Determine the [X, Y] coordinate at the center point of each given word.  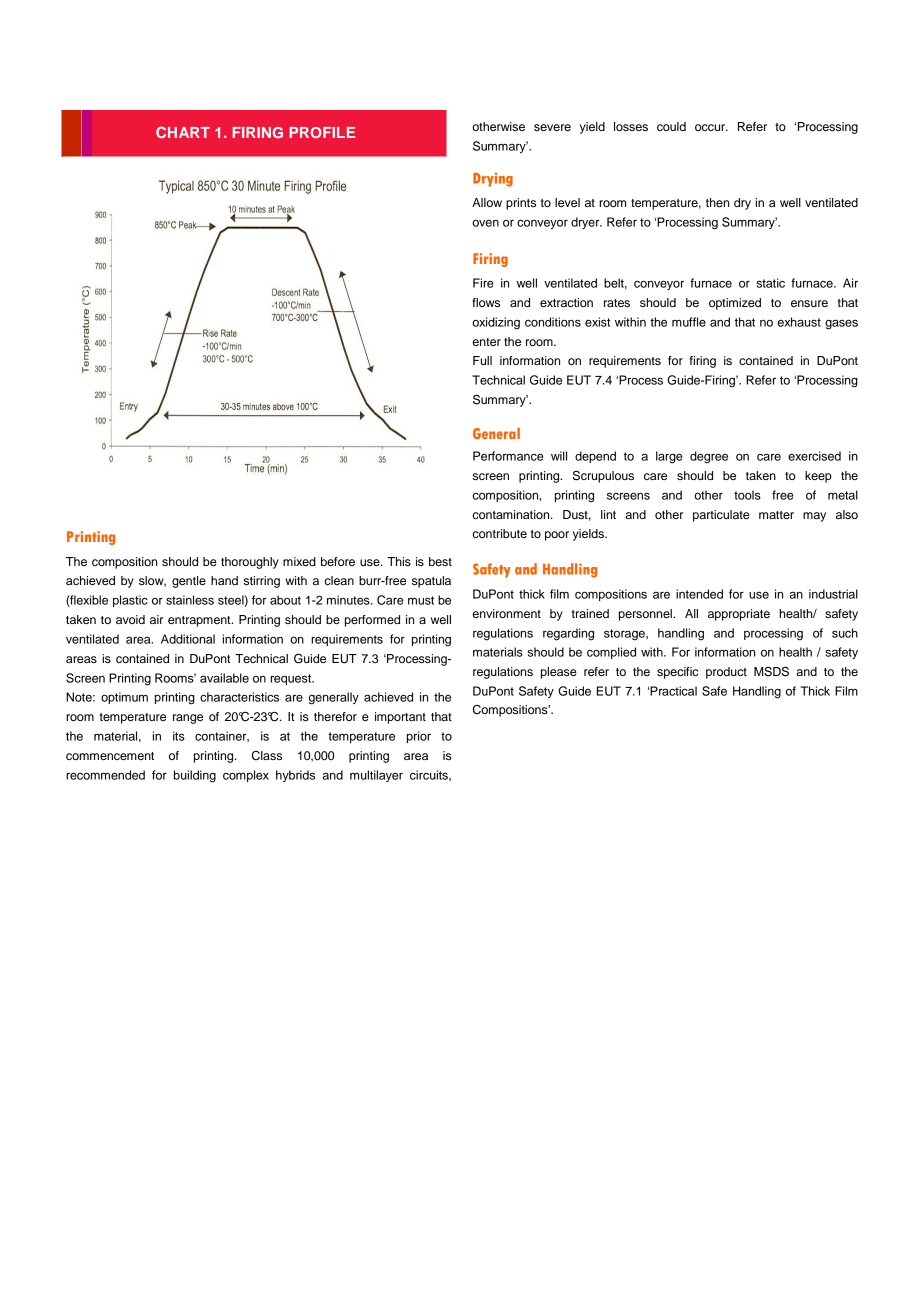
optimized [735, 304]
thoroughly [250, 563]
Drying [493, 179]
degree [709, 457]
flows [486, 302]
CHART [183, 132]
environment [507, 613]
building [195, 776]
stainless [190, 600]
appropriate [739, 615]
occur [711, 127]
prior [419, 737]
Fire [483, 283]
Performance [508, 456]
